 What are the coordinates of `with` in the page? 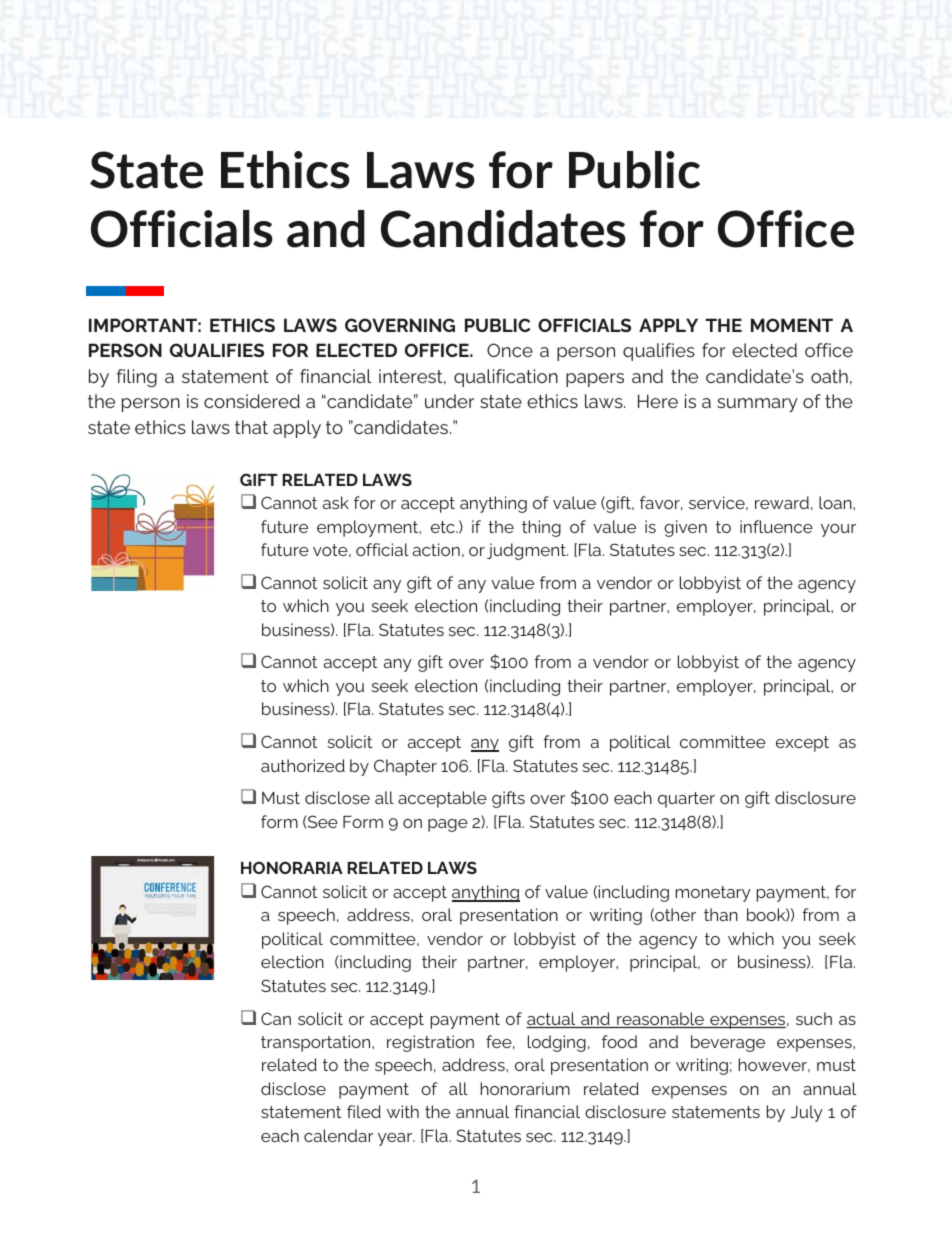 It's located at (403, 1111).
